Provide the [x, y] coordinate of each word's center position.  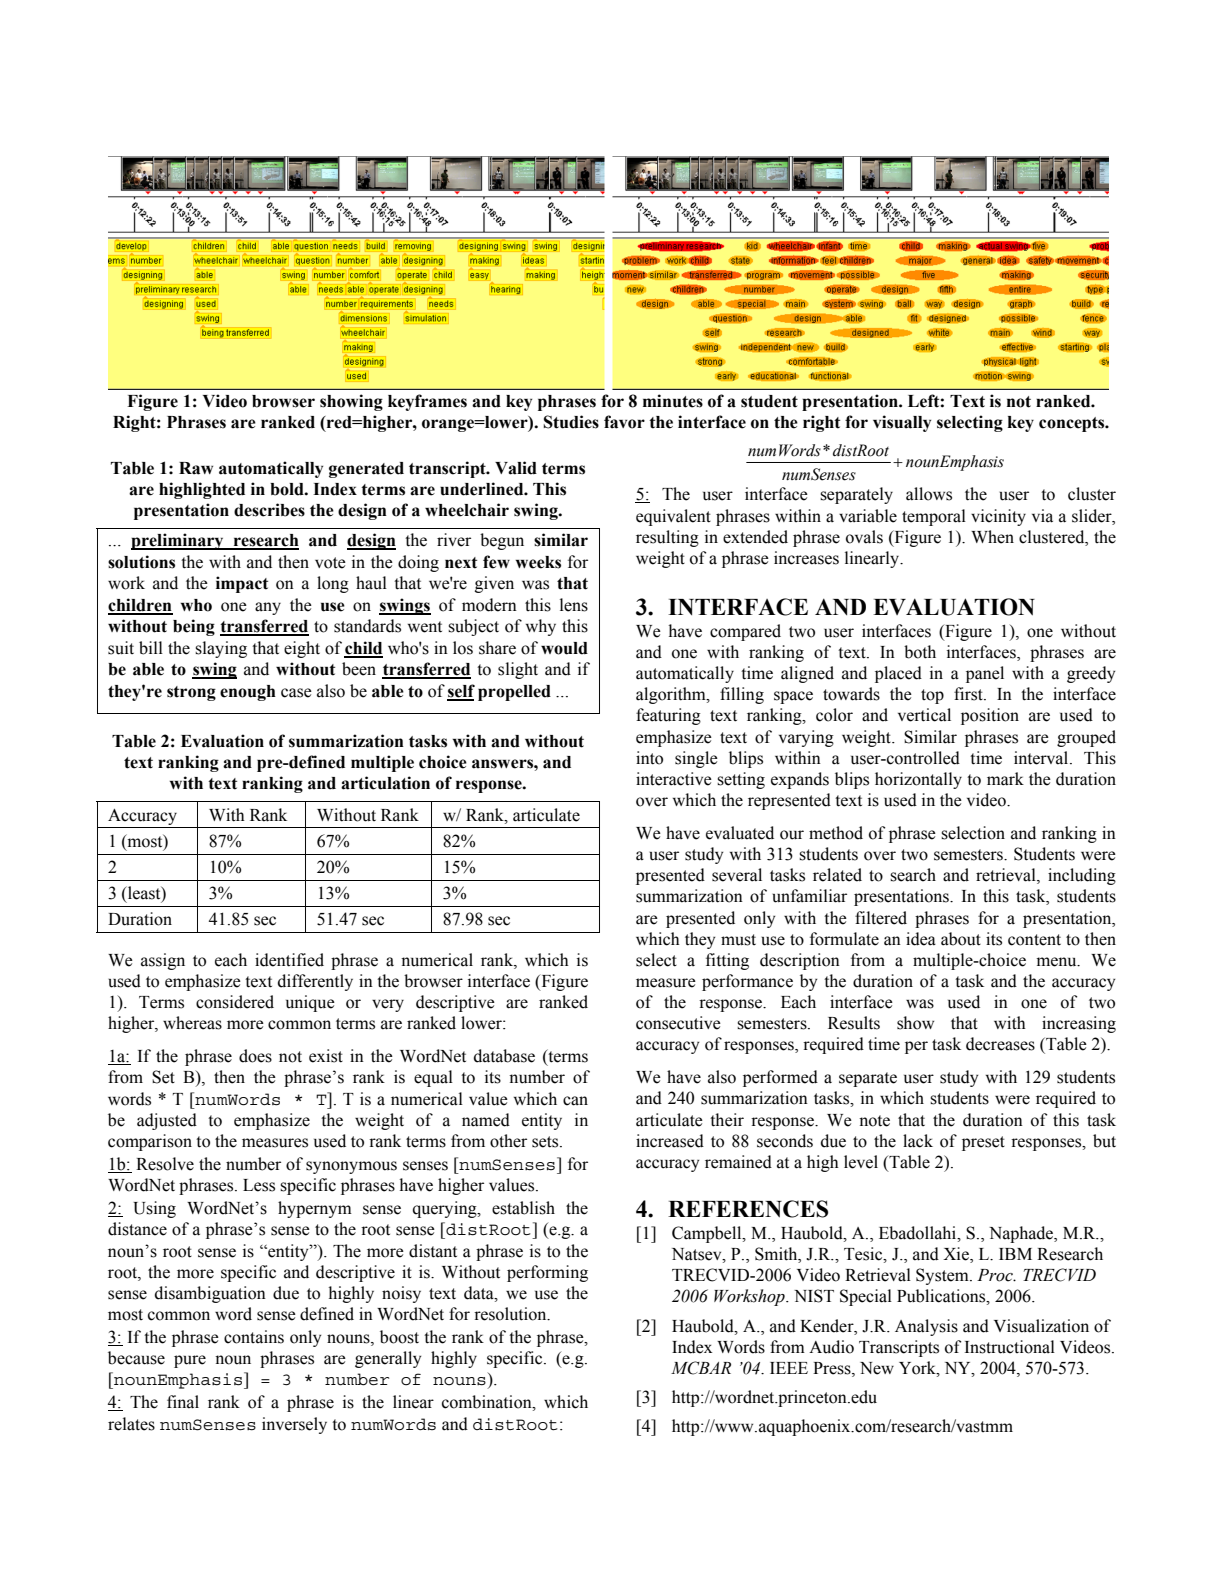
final [183, 1402]
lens [574, 605]
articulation [385, 783]
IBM [1015, 1254]
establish [523, 1208]
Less [259, 1185]
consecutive [678, 1023]
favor [624, 422]
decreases [1000, 1044]
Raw [196, 468]
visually [902, 423]
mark [1005, 779]
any [268, 608]
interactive [674, 779]
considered [235, 1002]
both [920, 652]
